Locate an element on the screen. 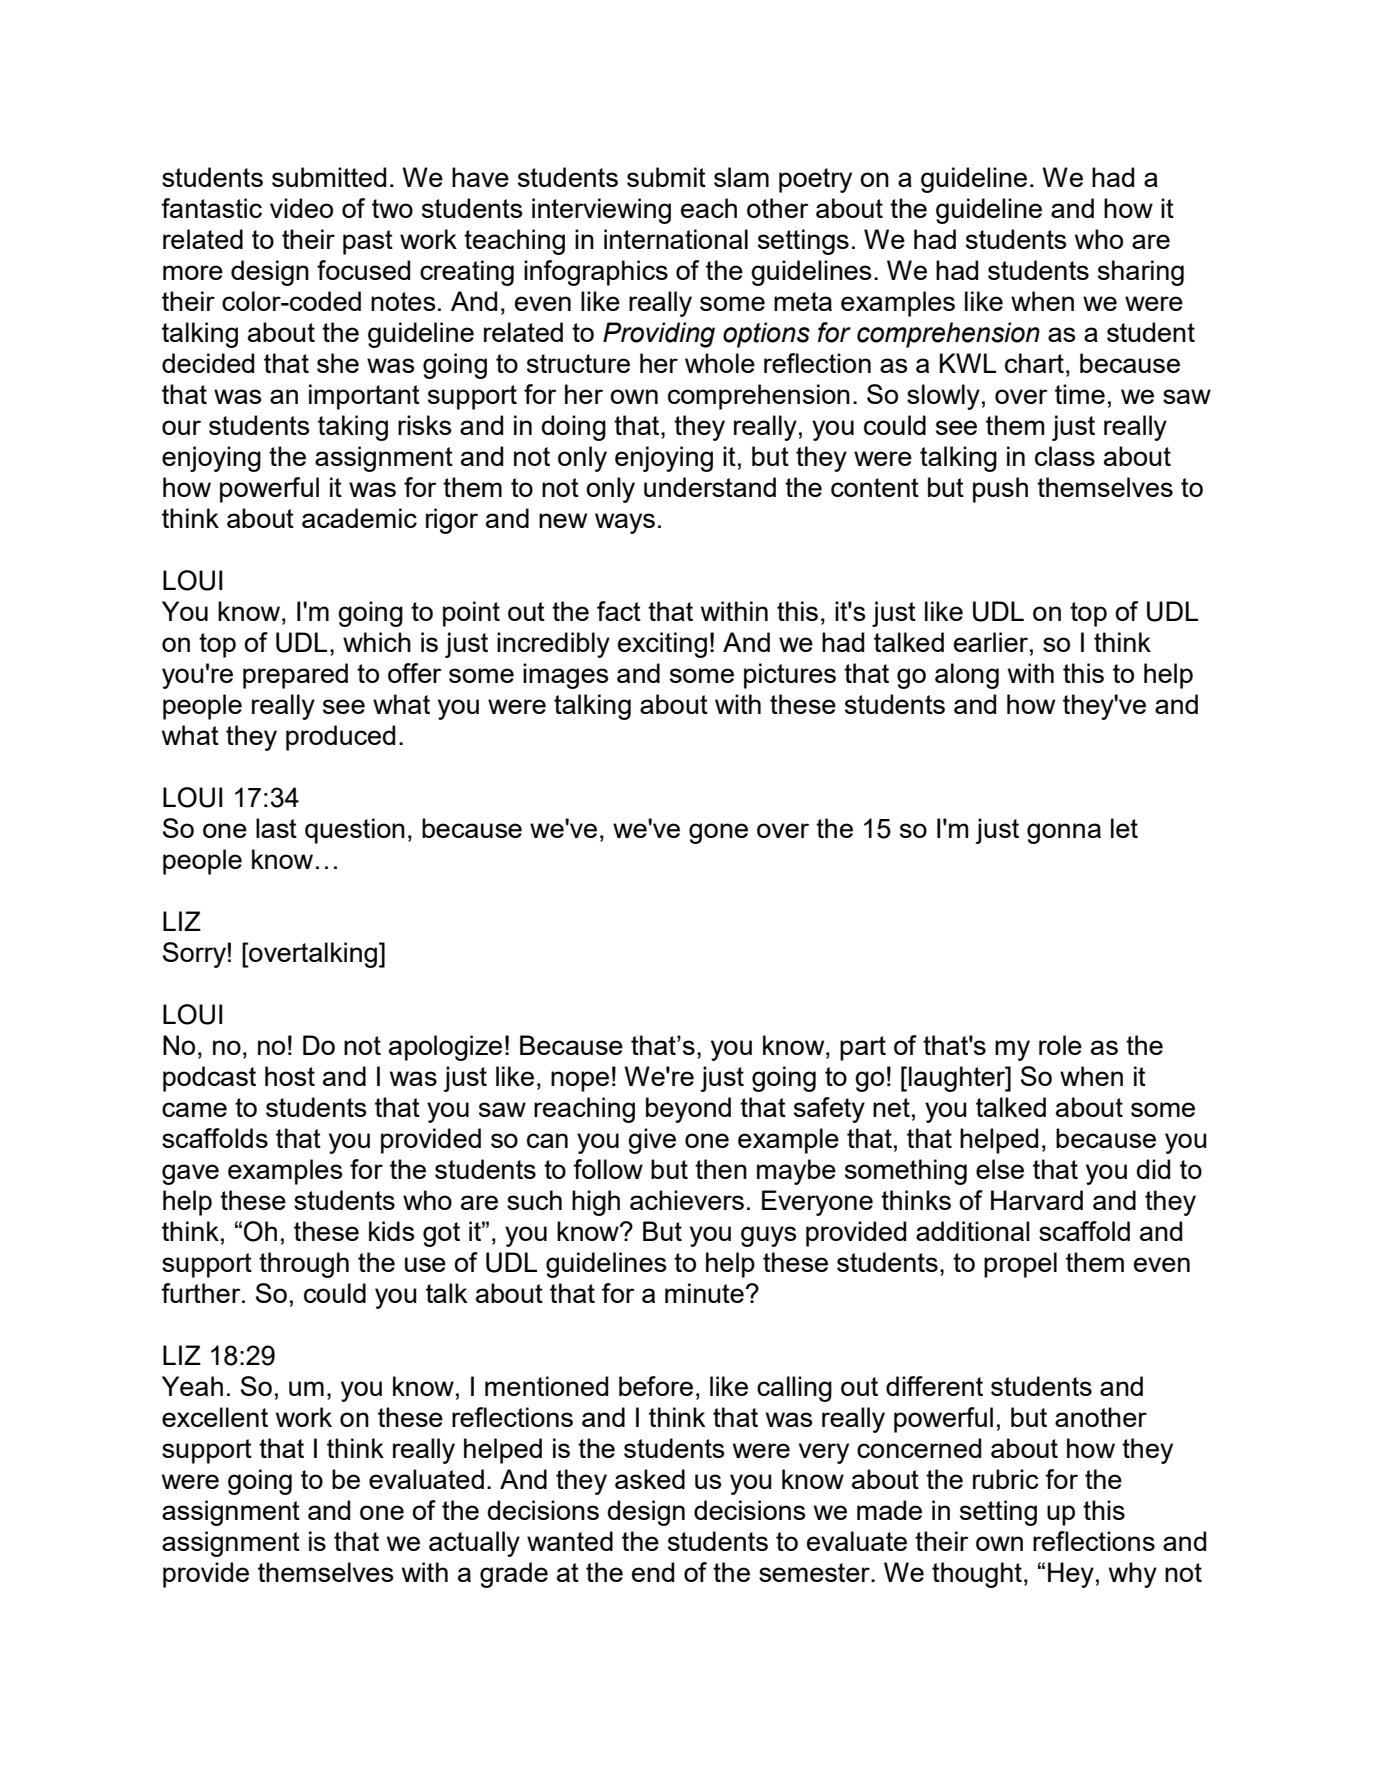 This screenshot has height=1779, width=1375. video is located at coordinates (301, 208).
